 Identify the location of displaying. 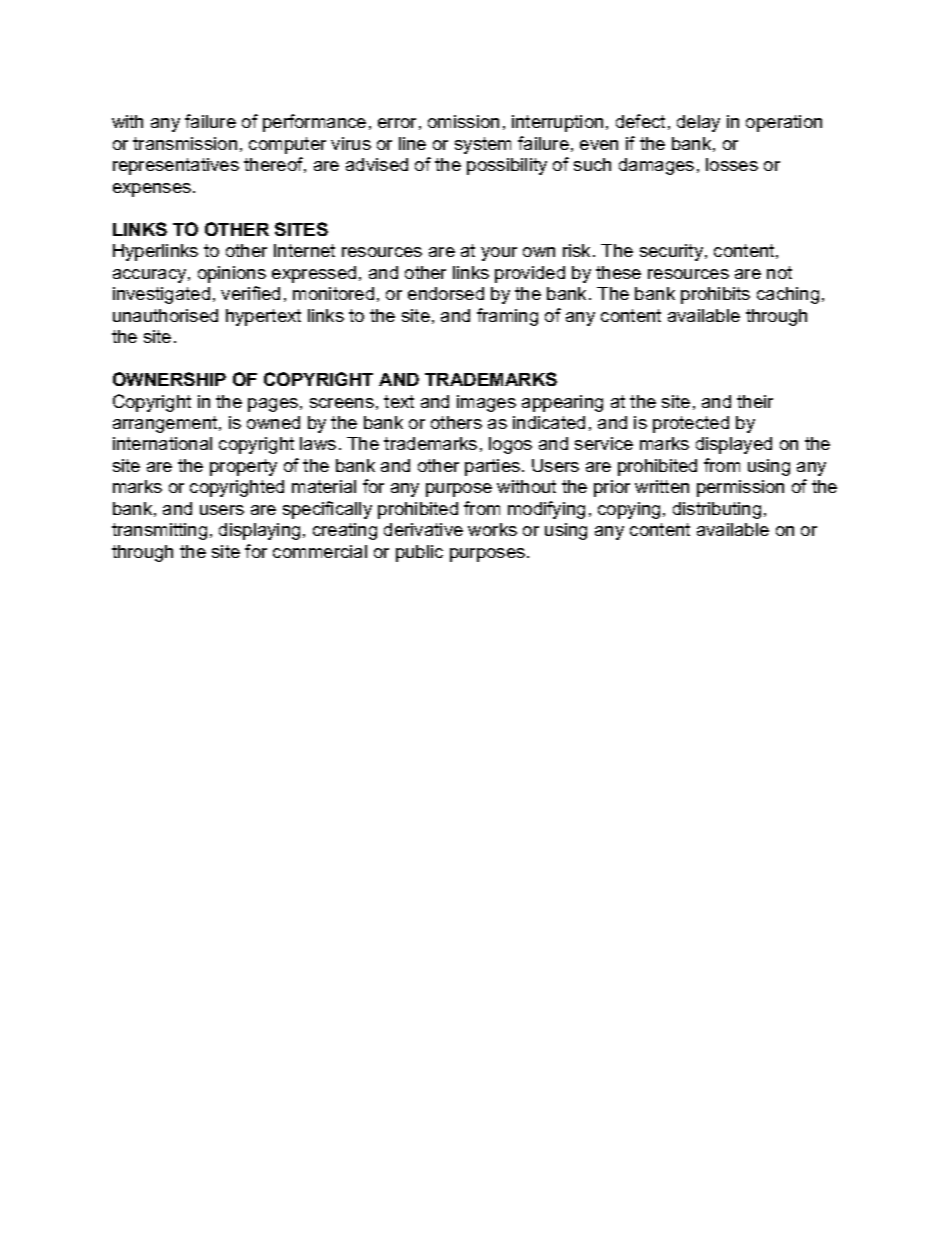
(259, 531).
